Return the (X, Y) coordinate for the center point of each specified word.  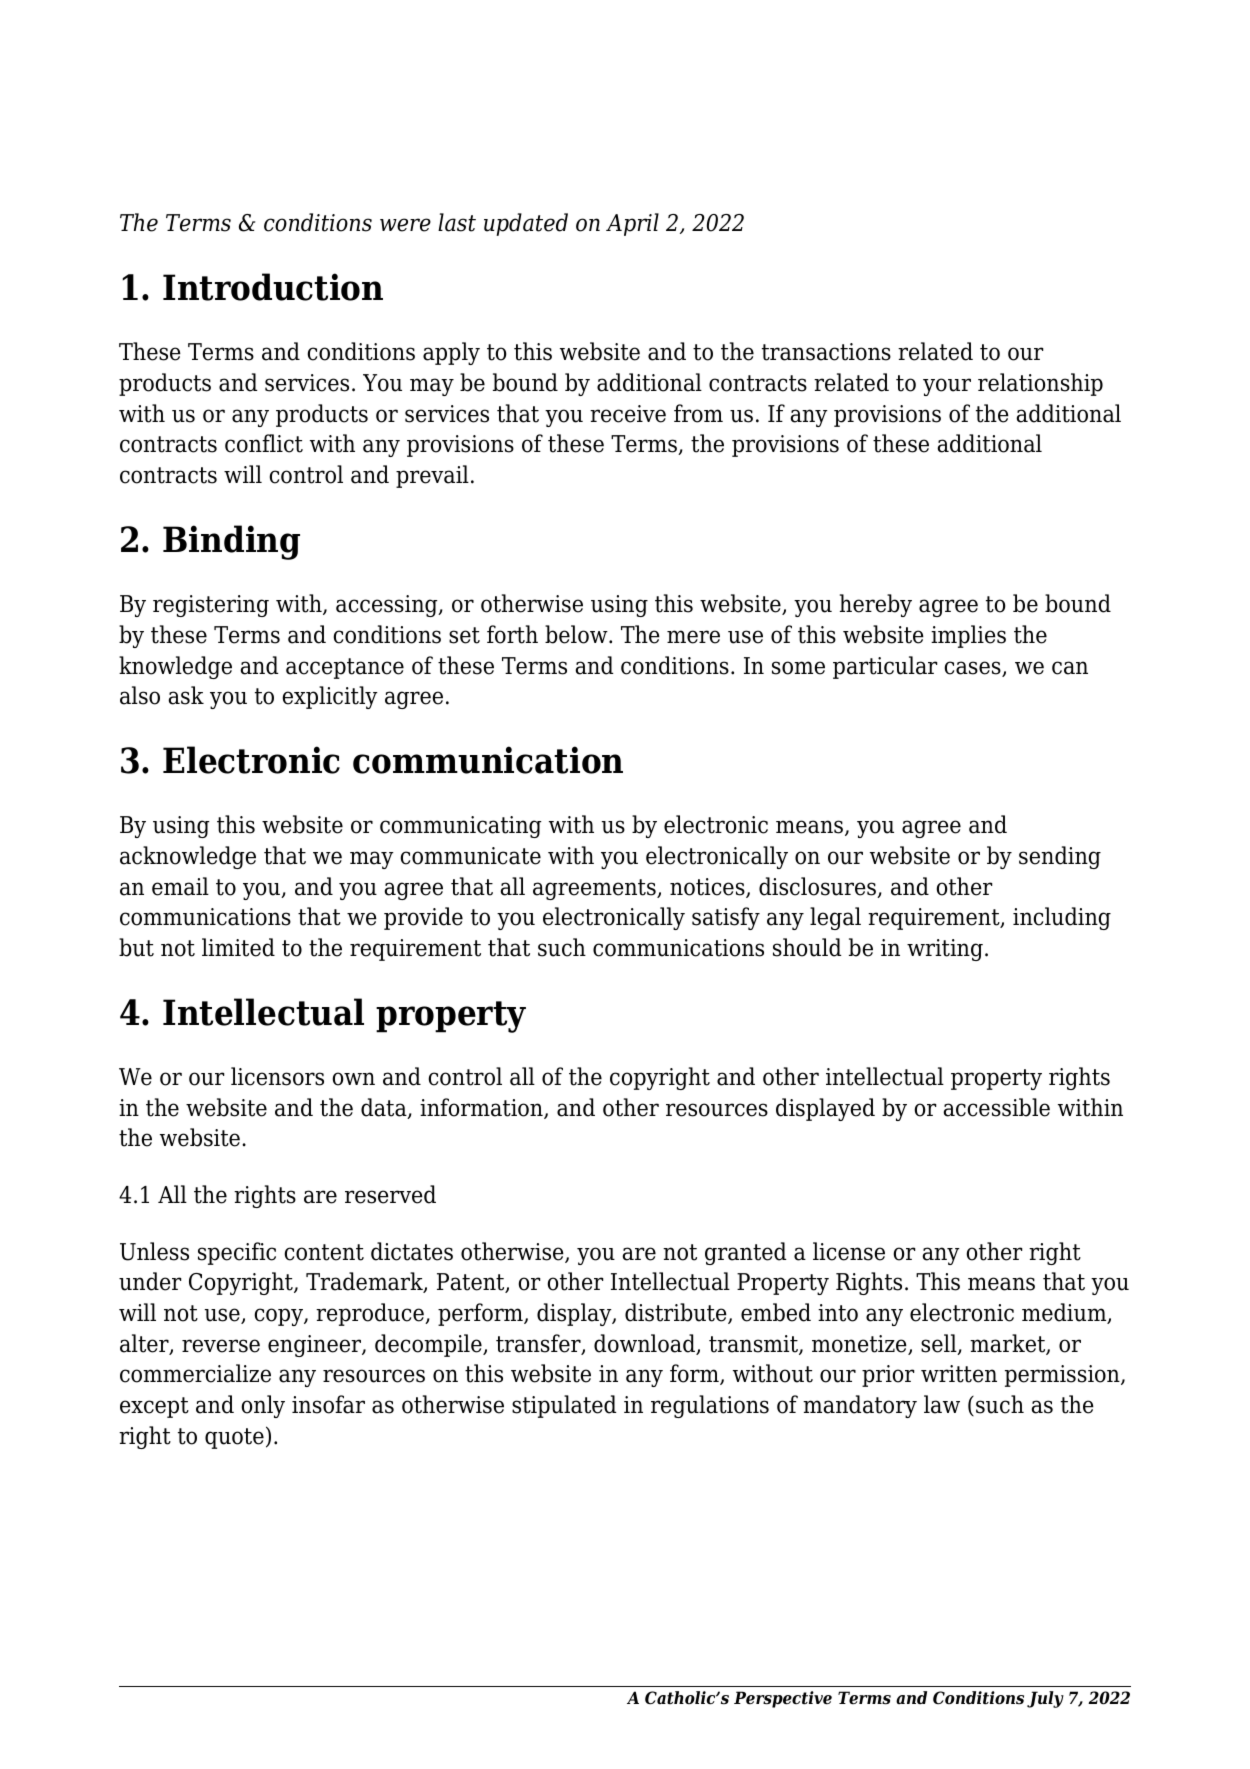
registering (211, 606)
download (645, 1344)
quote (234, 1438)
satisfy (726, 918)
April (632, 224)
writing (945, 950)
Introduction (273, 287)
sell (940, 1344)
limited (238, 947)
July (1045, 1699)
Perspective (783, 1699)
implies (968, 636)
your (947, 387)
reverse (221, 1346)
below (577, 634)
